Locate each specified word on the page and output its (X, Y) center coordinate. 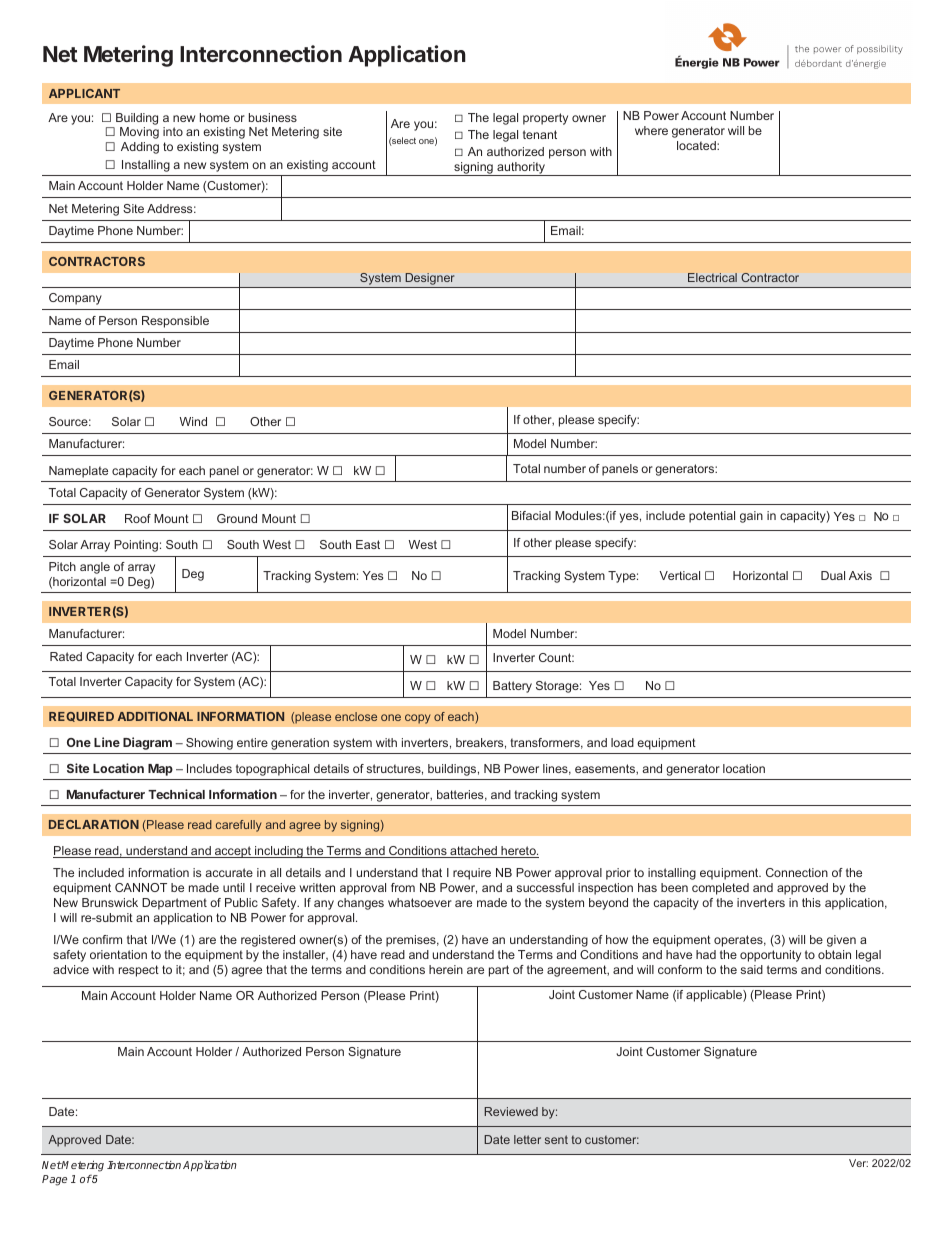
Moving (139, 133)
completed (720, 889)
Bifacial (531, 515)
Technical (176, 794)
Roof (138, 518)
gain (751, 517)
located (697, 145)
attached (473, 852)
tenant (540, 134)
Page (54, 1180)
